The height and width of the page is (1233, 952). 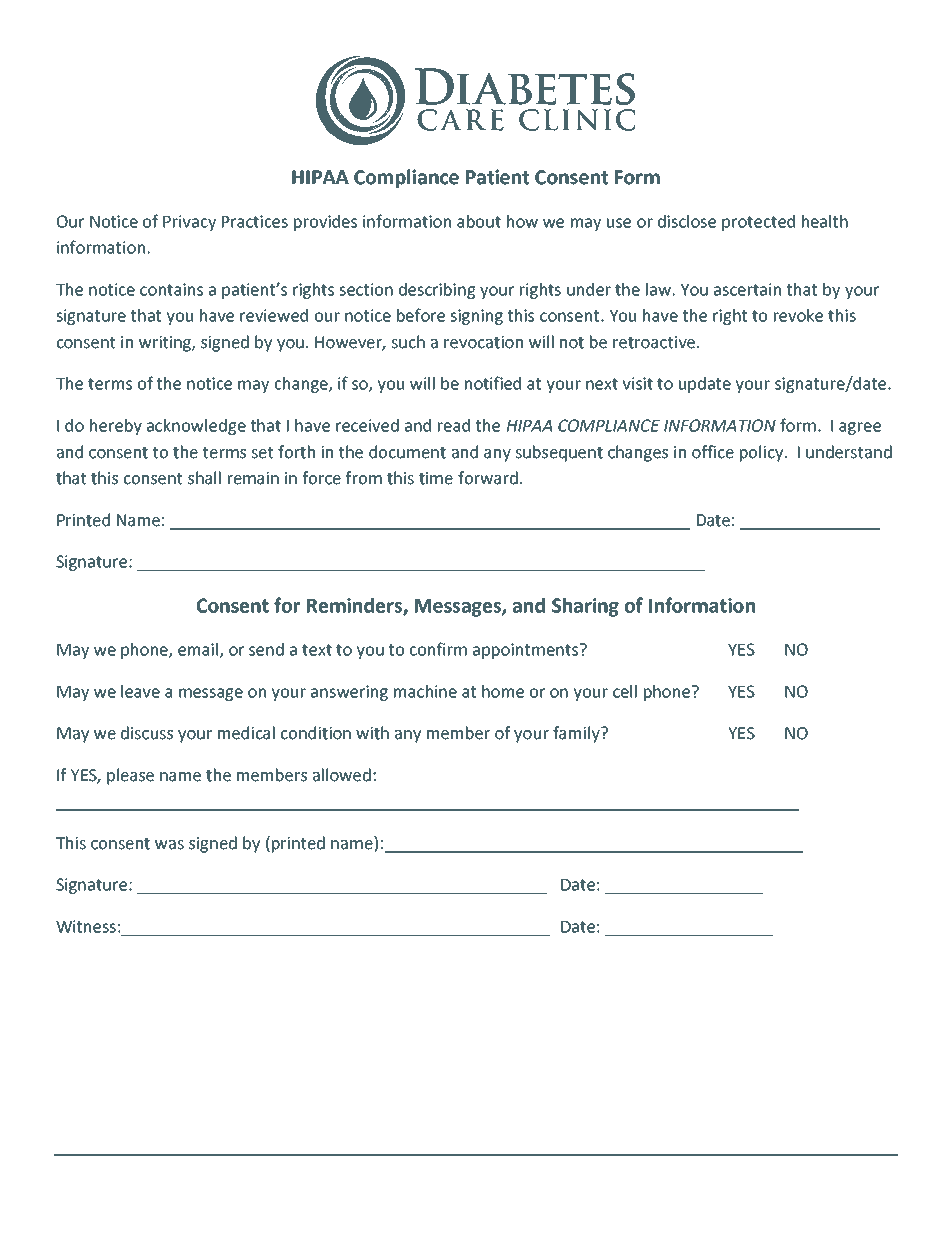 I want to click on protected, so click(x=758, y=223).
